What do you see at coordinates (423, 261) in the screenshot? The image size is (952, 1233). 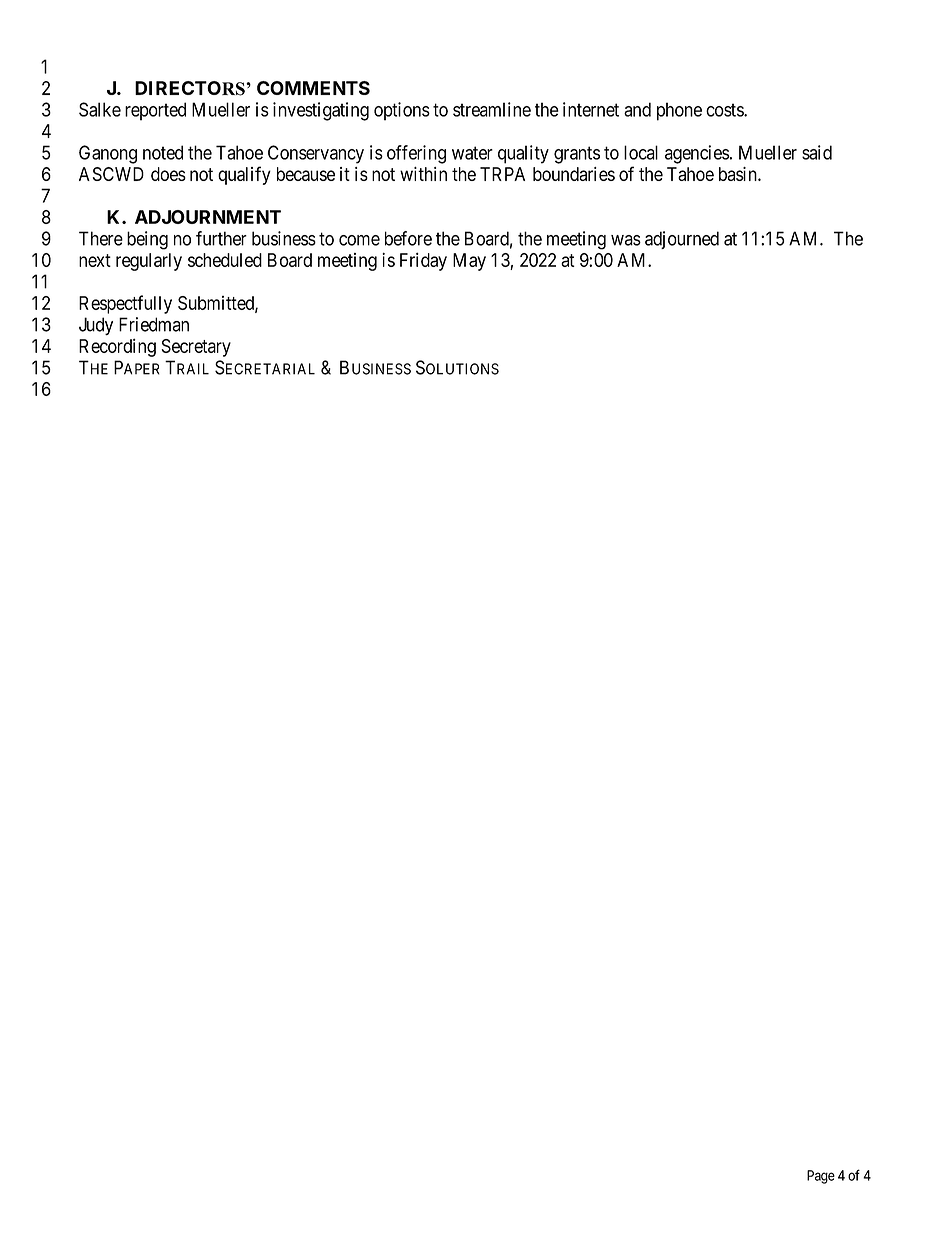 I see `Friday` at bounding box center [423, 261].
